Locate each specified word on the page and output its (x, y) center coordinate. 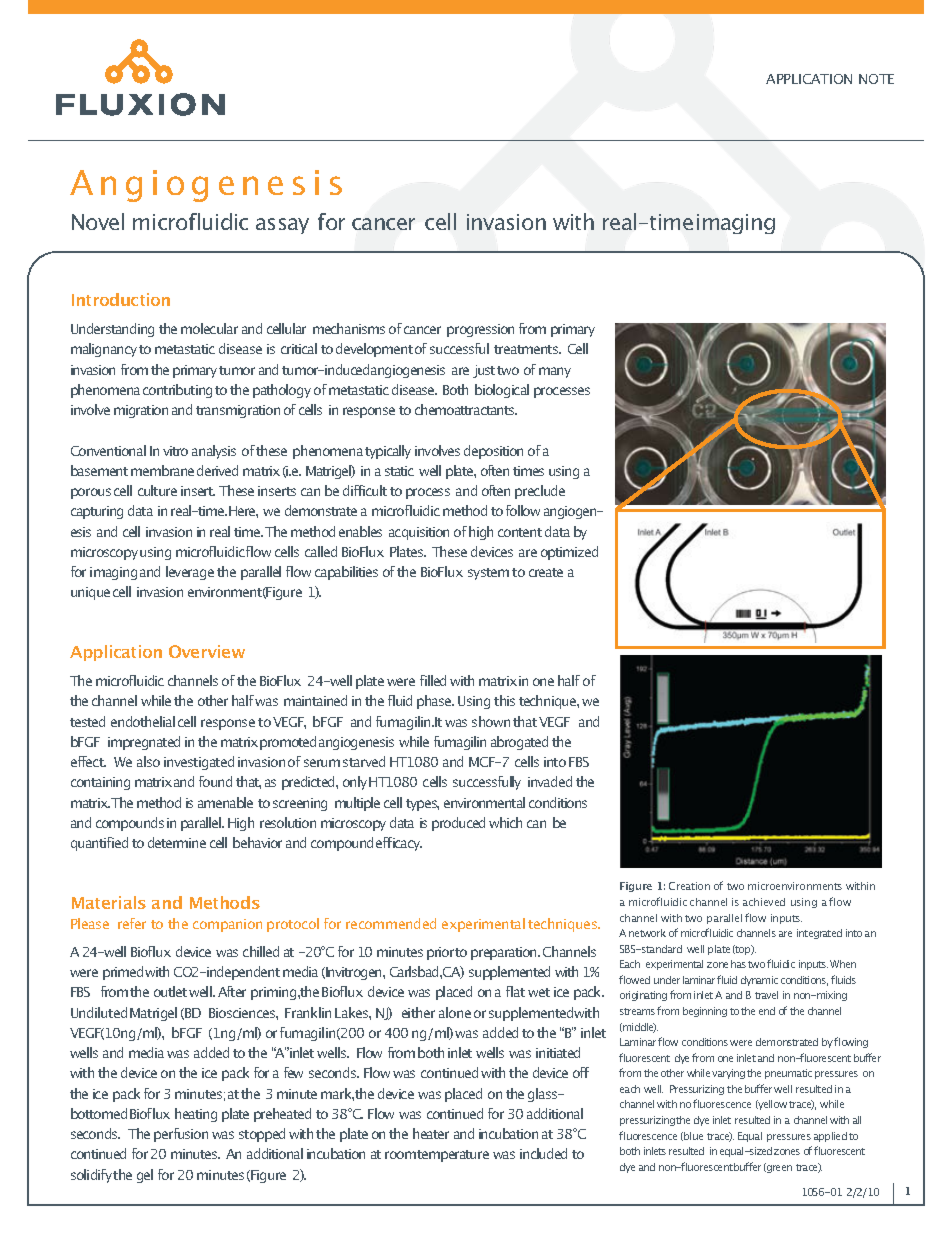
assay (282, 226)
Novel (98, 221)
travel (766, 995)
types (422, 805)
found (215, 781)
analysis (214, 452)
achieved (764, 902)
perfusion (181, 1135)
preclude (540, 492)
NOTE (876, 79)
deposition (493, 452)
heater (431, 1133)
